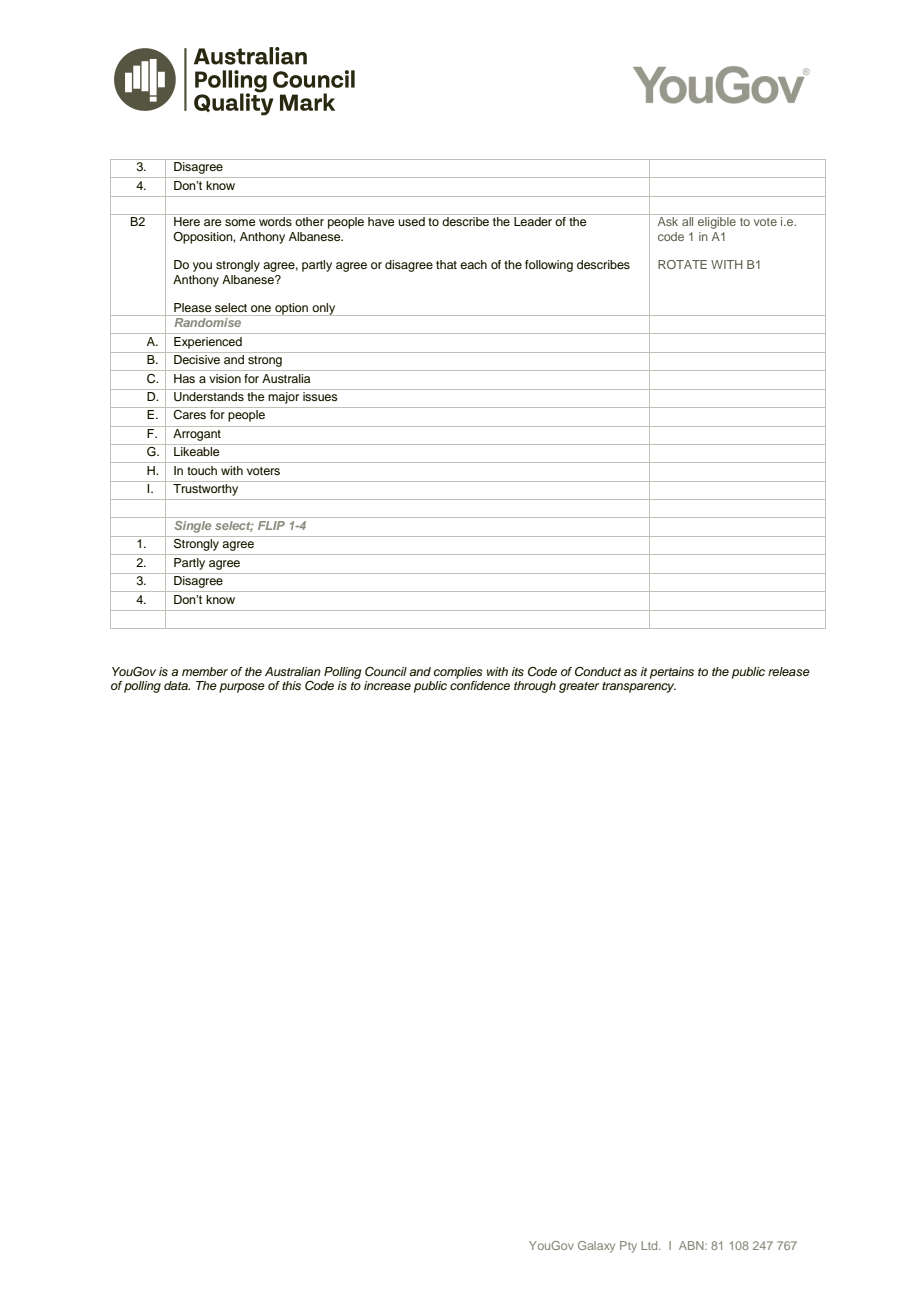 Image resolution: width=924 pixels, height=1308 pixels. What do you see at coordinates (672, 673) in the document?
I see `pertains` at bounding box center [672, 673].
